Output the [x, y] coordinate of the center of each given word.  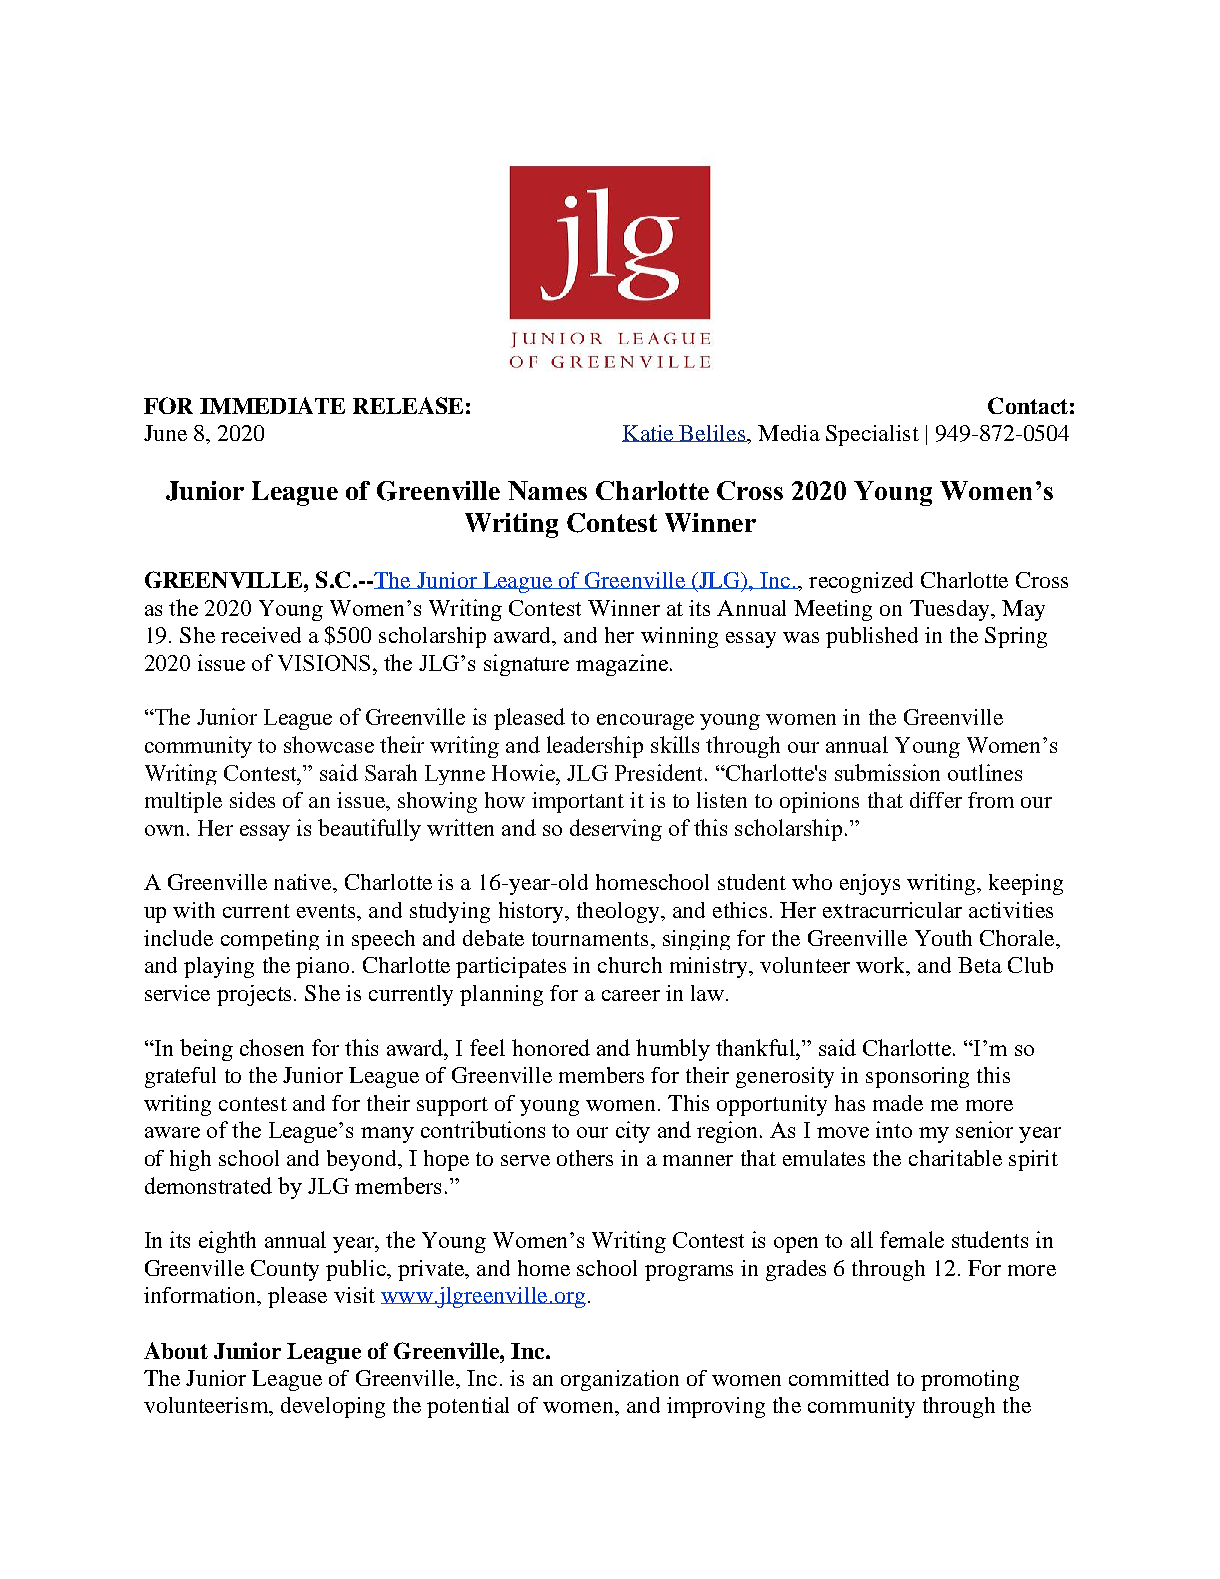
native [304, 882]
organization [620, 1380]
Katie [649, 433]
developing [333, 1407]
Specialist [872, 435]
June [165, 433]
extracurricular [892, 910]
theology [619, 912]
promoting [970, 1380]
